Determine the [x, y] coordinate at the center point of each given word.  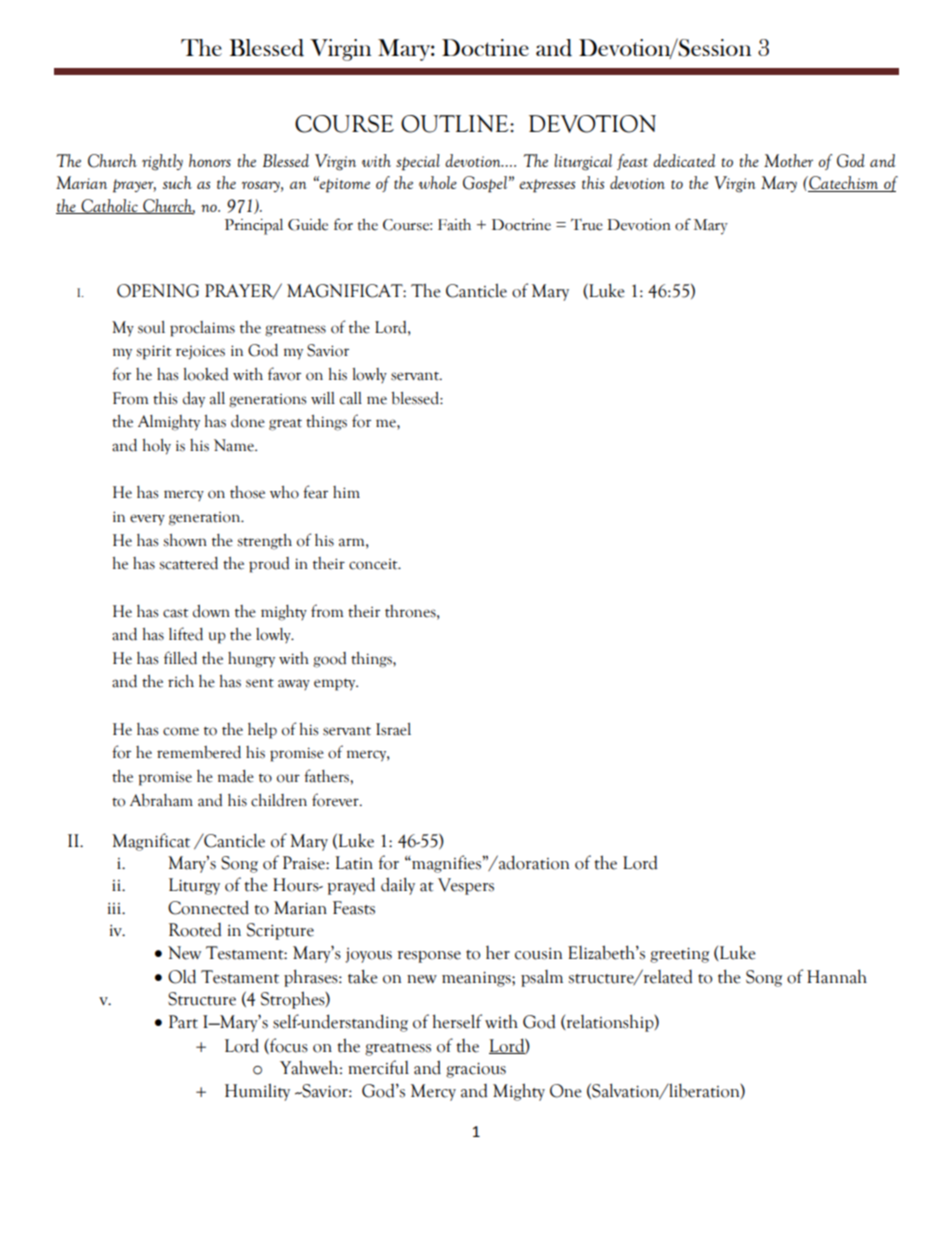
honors [210, 160]
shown [185, 540]
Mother [788, 160]
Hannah [837, 976]
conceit [374, 564]
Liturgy [194, 886]
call [351, 398]
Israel [393, 729]
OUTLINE [456, 124]
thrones [411, 611]
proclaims [202, 329]
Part [183, 1022]
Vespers [466, 886]
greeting [679, 955]
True [587, 225]
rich [181, 681]
